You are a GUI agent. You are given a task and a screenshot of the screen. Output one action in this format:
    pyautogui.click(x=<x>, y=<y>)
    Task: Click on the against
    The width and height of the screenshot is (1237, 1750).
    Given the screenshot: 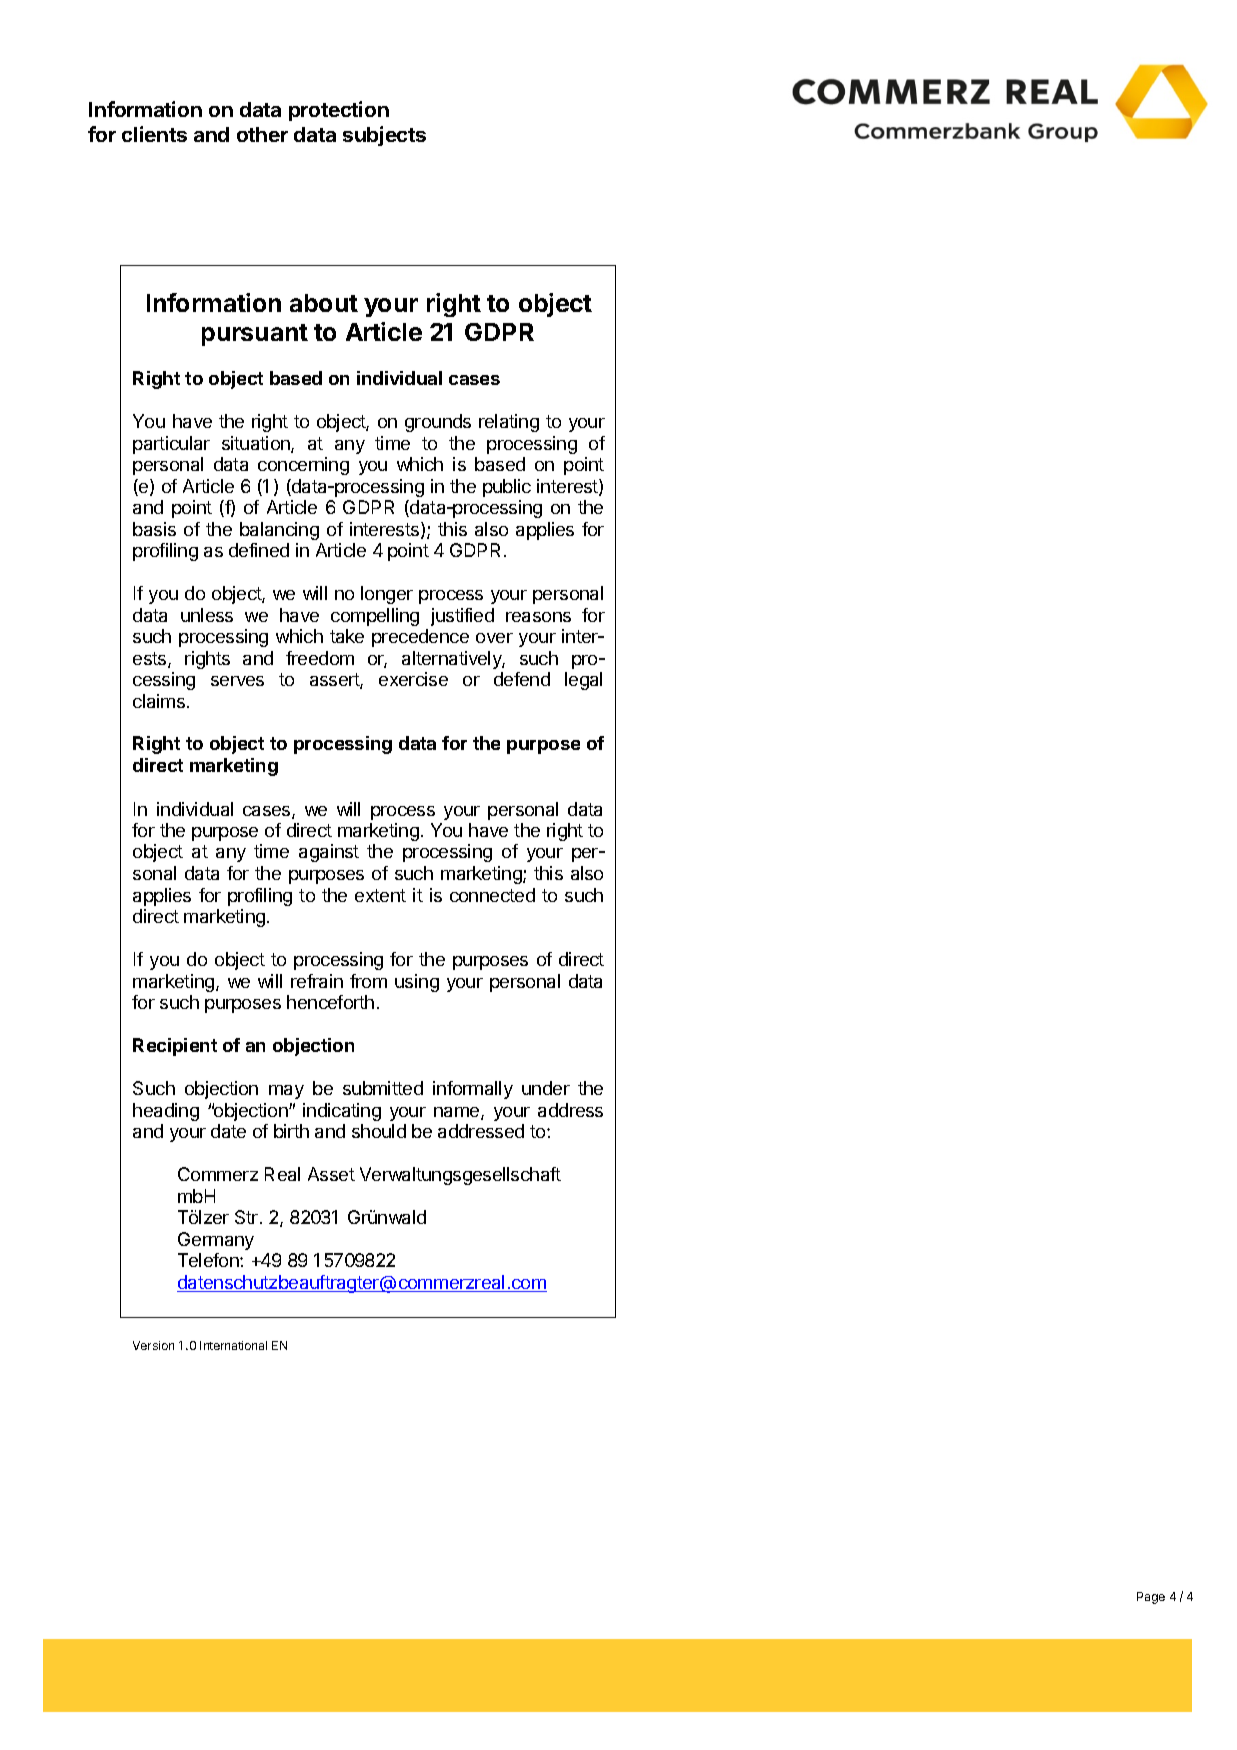 What is the action you would take?
    pyautogui.click(x=329, y=853)
